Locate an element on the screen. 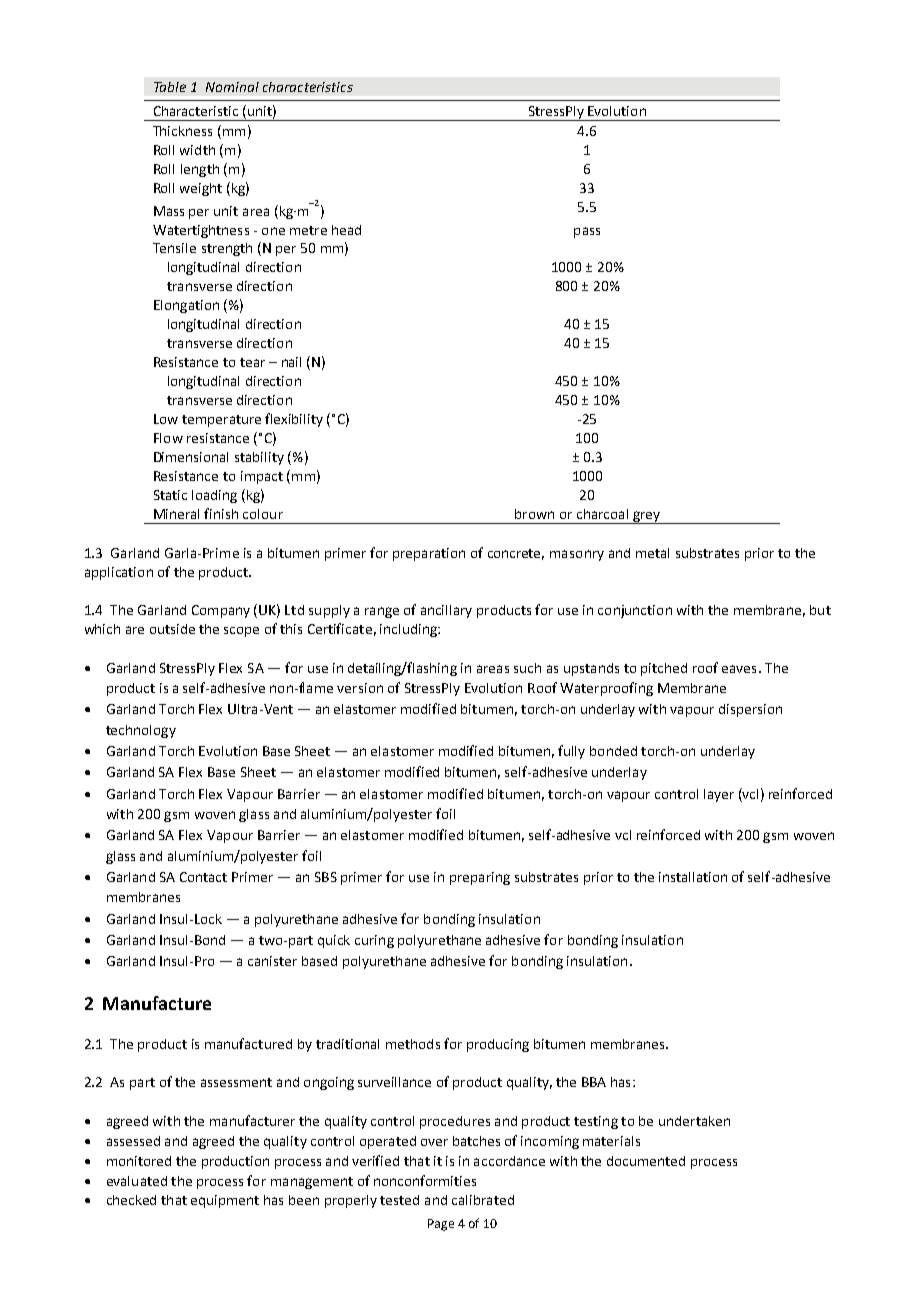  Dimensional is located at coordinates (191, 457).
